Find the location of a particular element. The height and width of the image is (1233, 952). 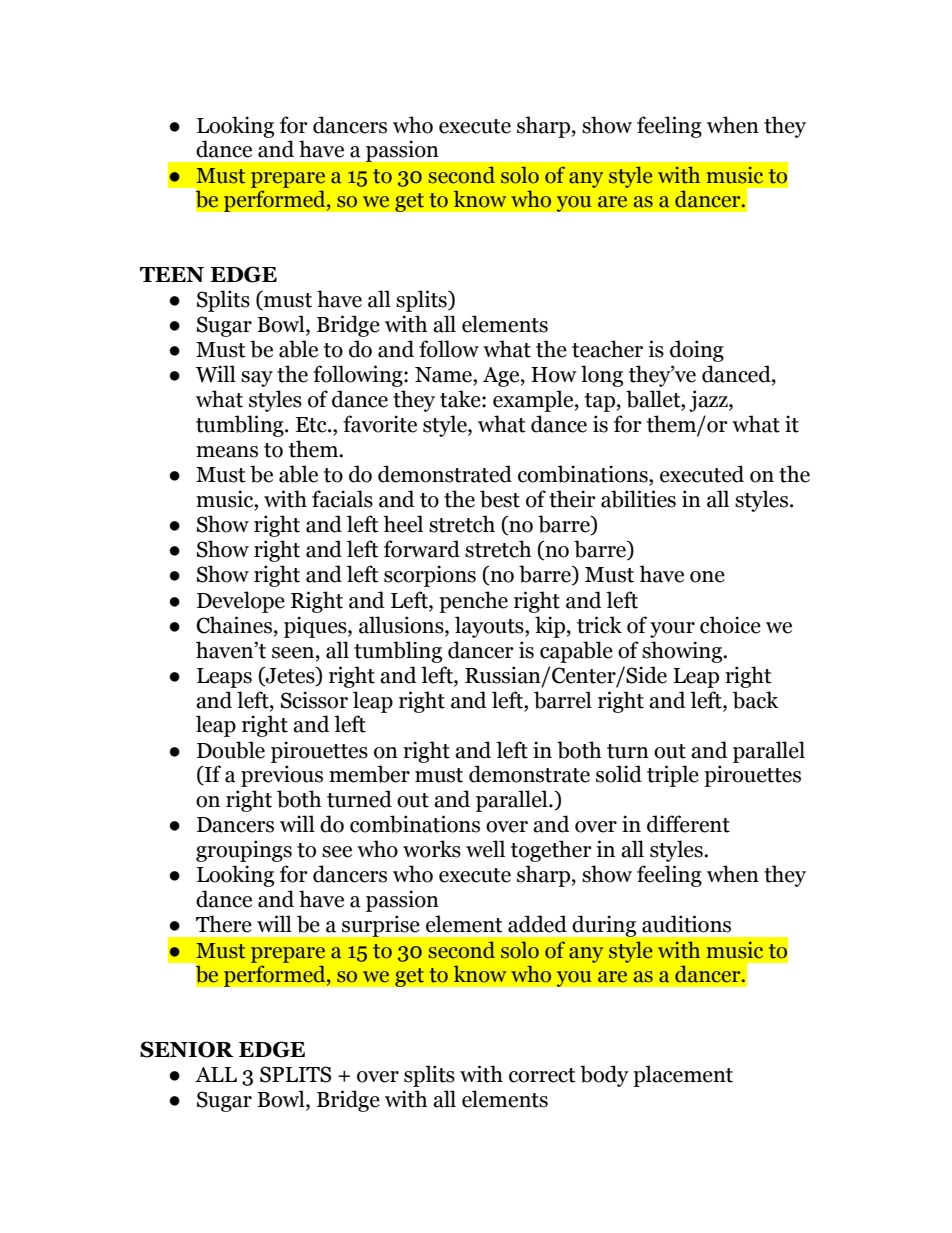

Jetes is located at coordinates (290, 676).
